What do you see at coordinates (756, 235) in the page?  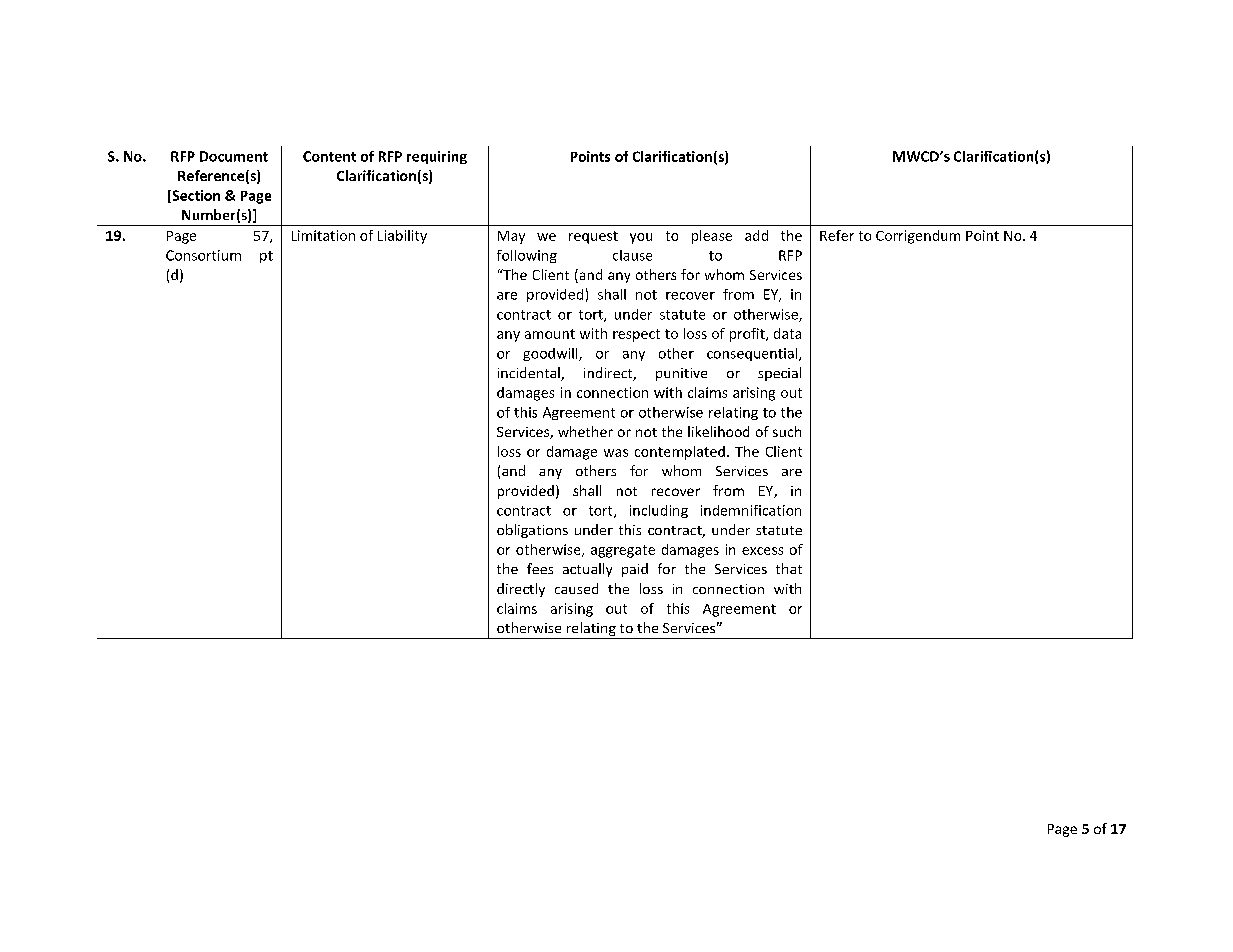 I see `add` at bounding box center [756, 235].
